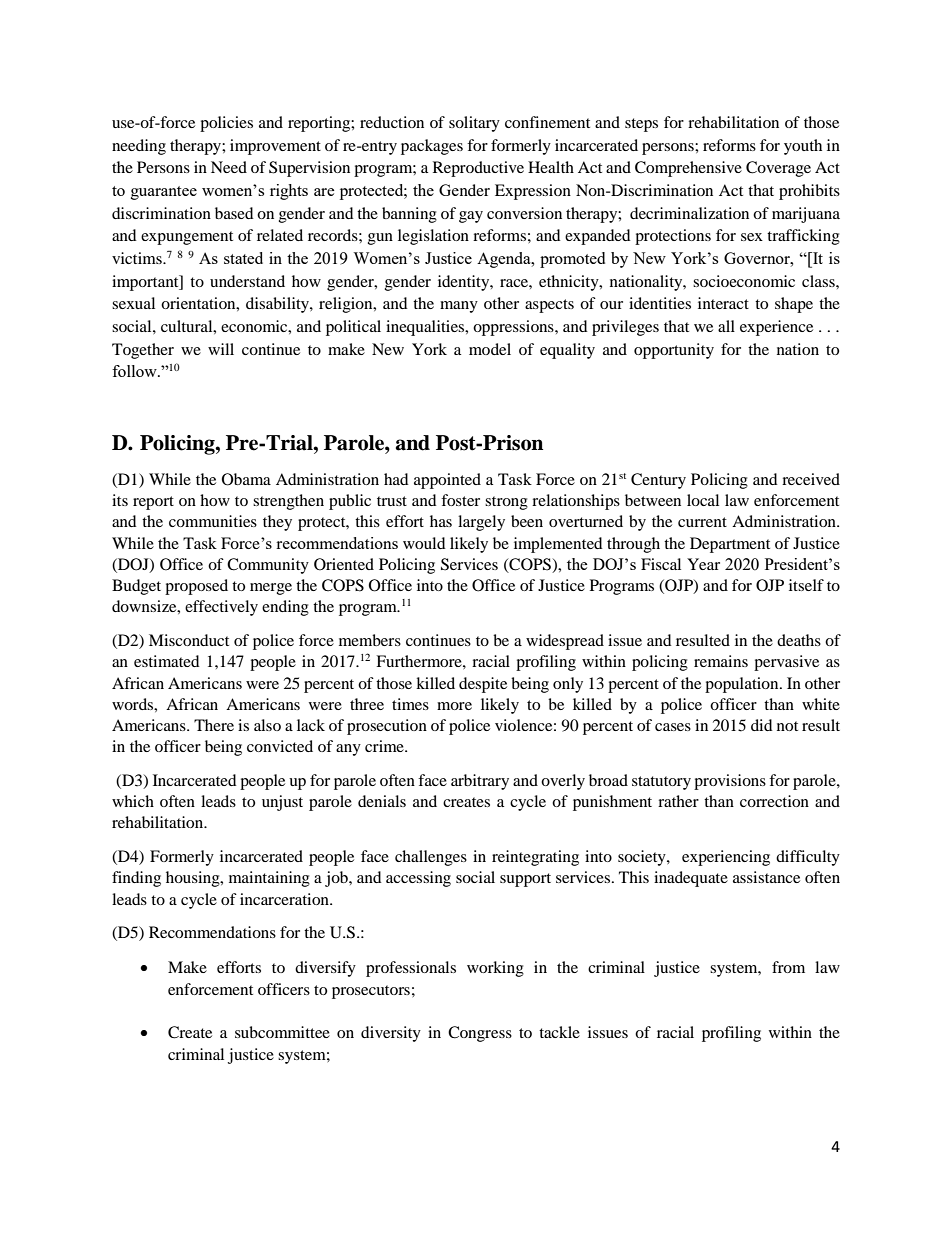  What do you see at coordinates (778, 169) in the page?
I see `Coverage` at bounding box center [778, 169].
